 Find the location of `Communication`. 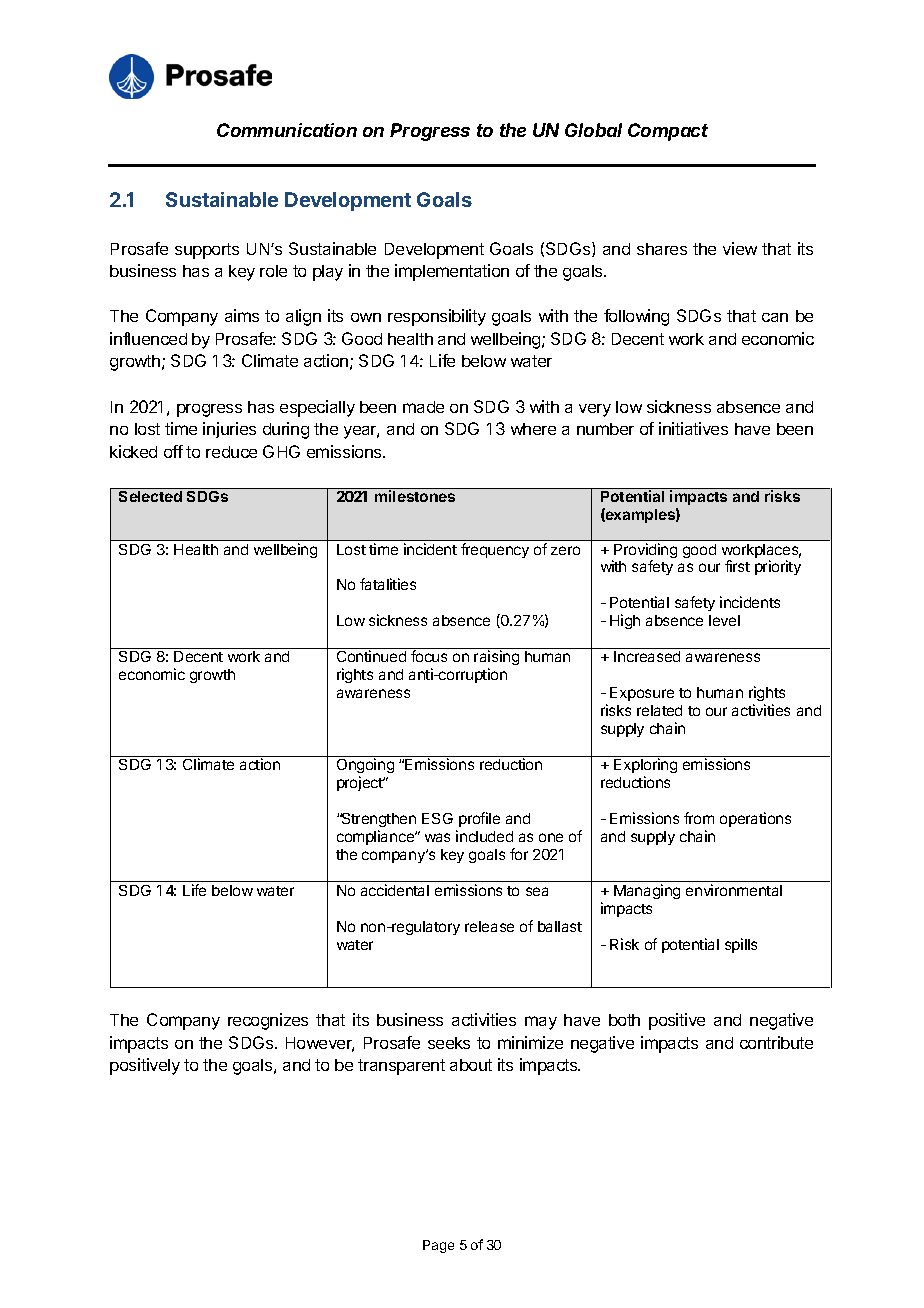

Communication is located at coordinates (287, 130).
